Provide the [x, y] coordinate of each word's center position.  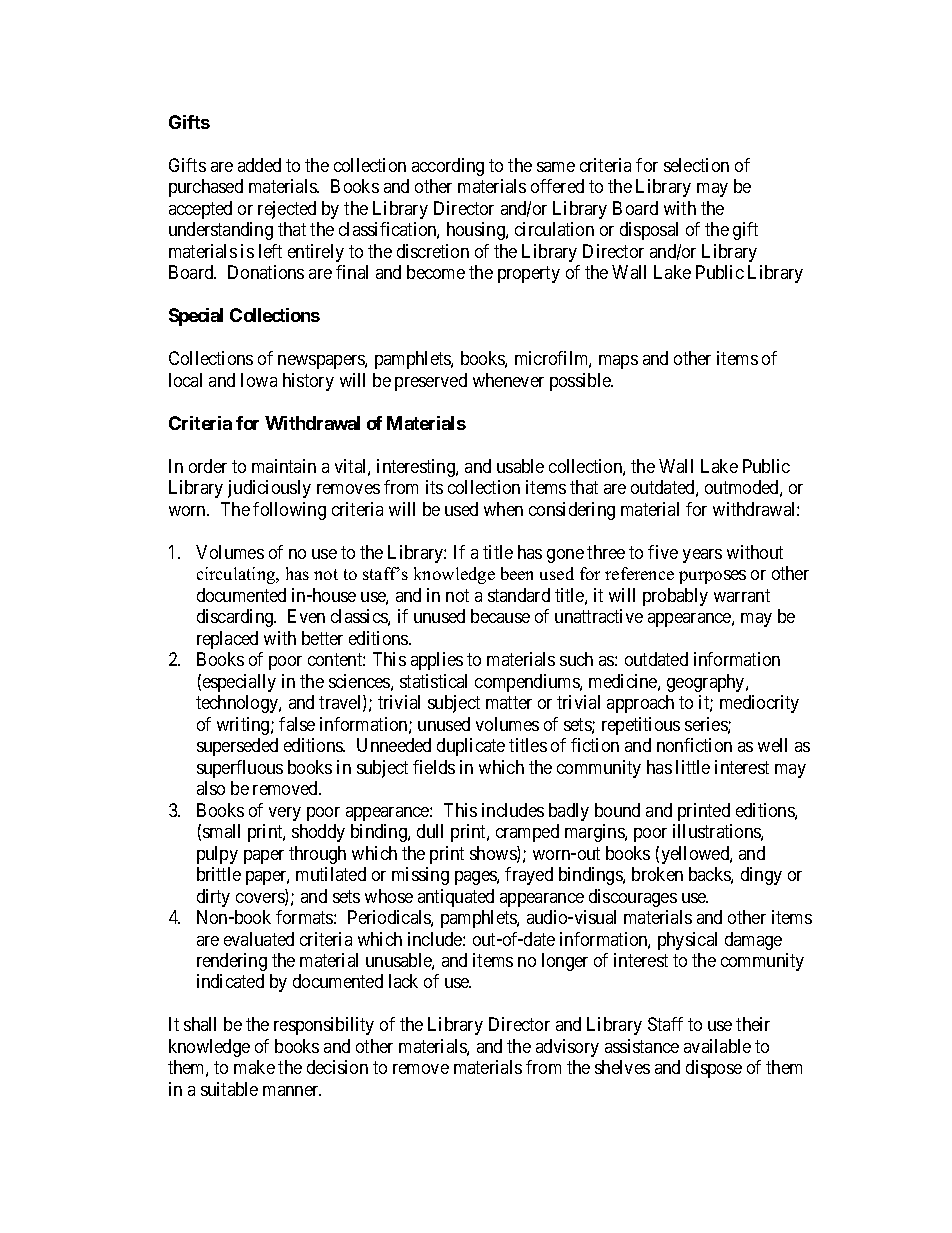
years [702, 556]
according [448, 167]
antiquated [456, 898]
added [259, 165]
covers [261, 899]
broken [657, 874]
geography [707, 683]
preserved [431, 382]
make [254, 1067]
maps [618, 362]
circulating [237, 575]
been [517, 573]
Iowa [259, 380]
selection [696, 165]
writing [244, 726]
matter [509, 702]
